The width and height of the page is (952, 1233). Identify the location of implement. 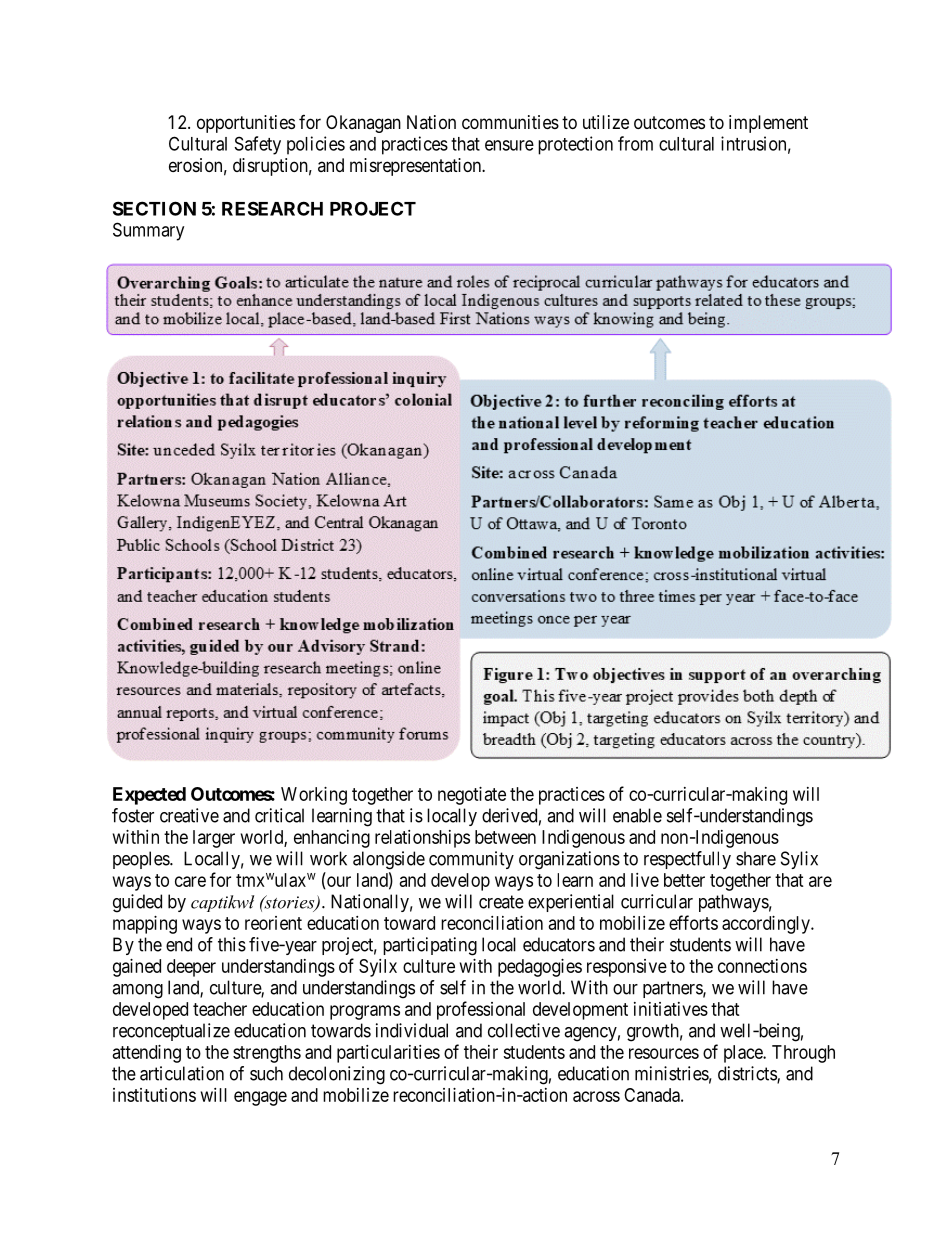
(768, 124).
